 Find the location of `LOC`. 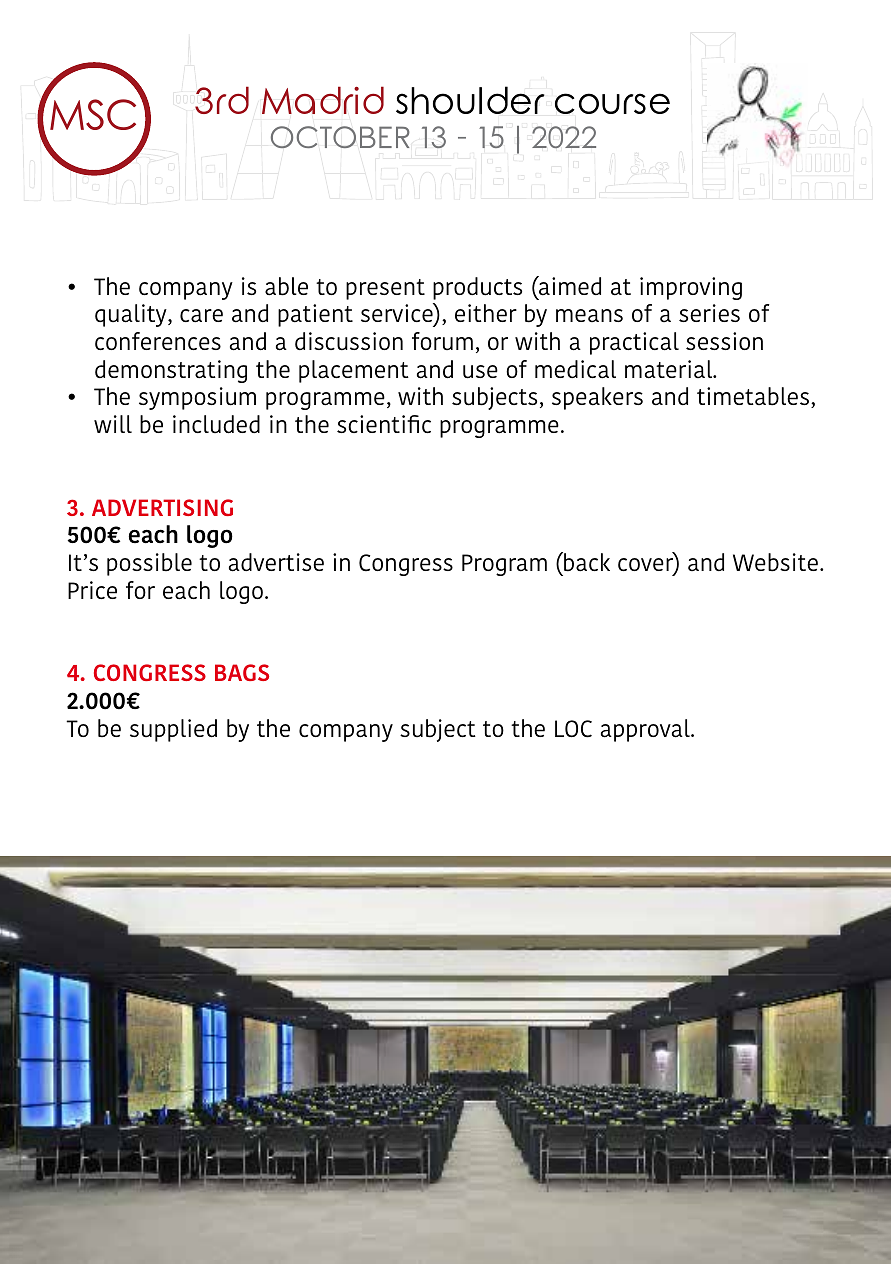

LOC is located at coordinates (573, 729).
